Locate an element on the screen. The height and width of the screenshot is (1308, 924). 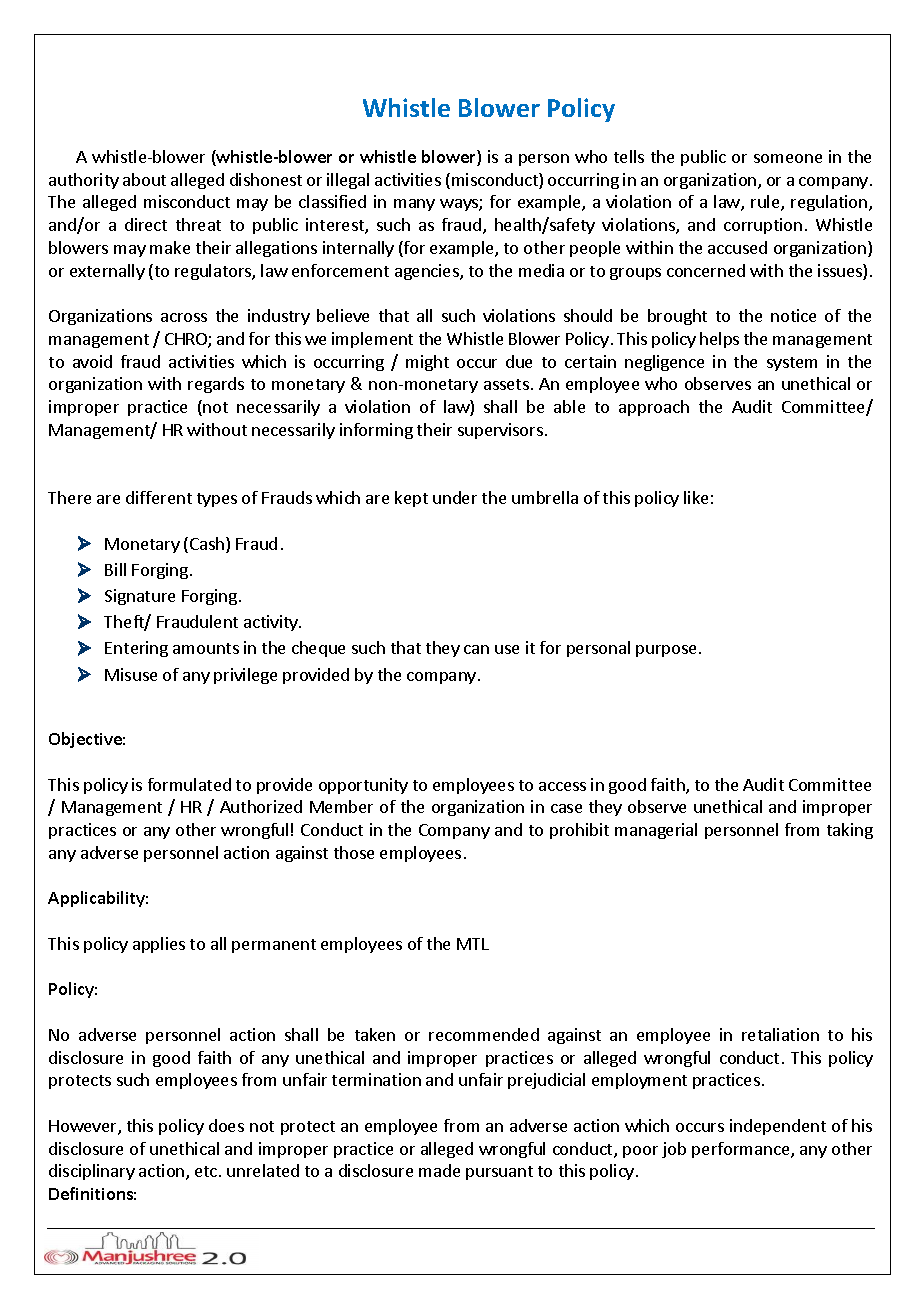
purpose is located at coordinates (668, 651).
